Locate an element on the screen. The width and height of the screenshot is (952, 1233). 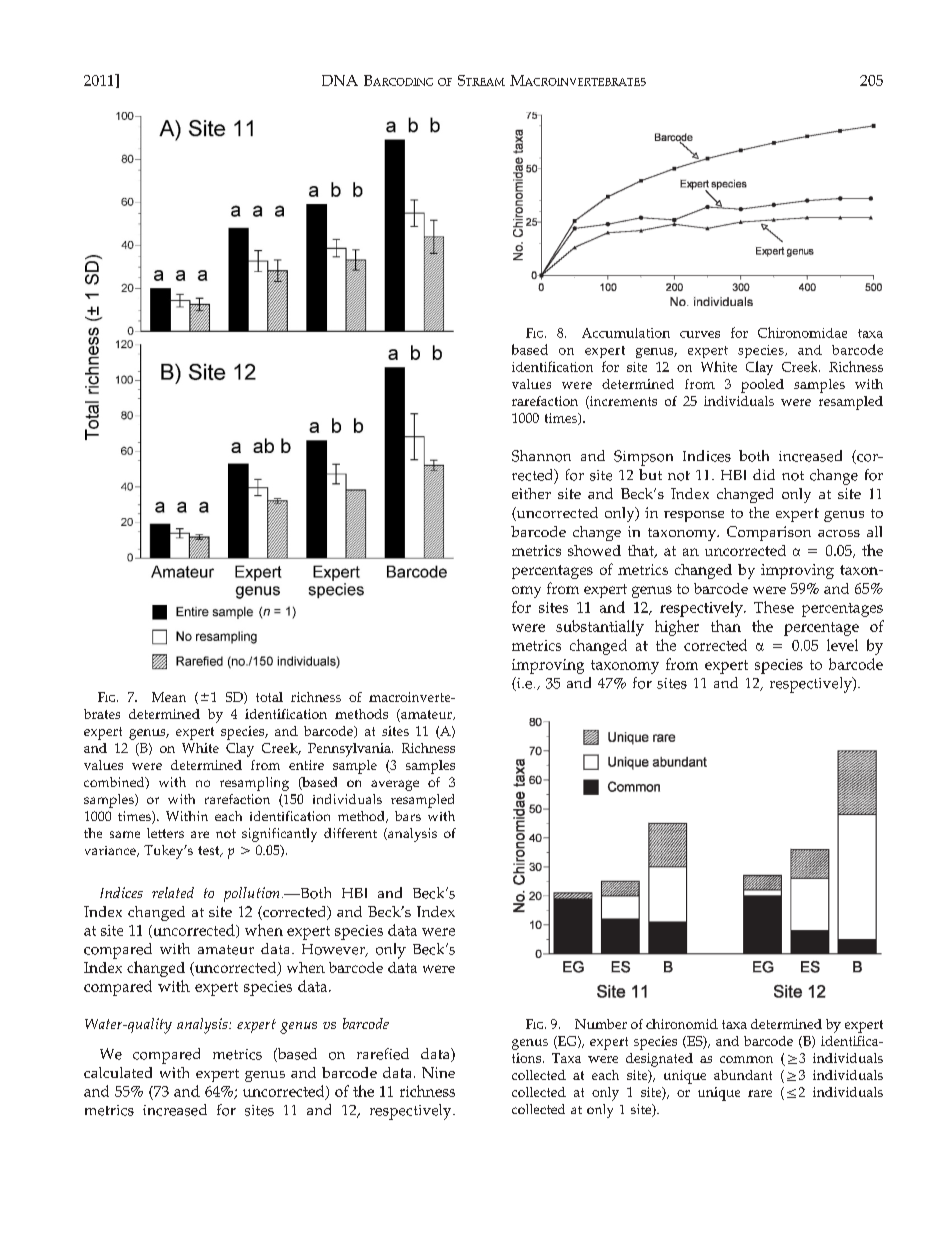
calculated is located at coordinates (118, 1072).
